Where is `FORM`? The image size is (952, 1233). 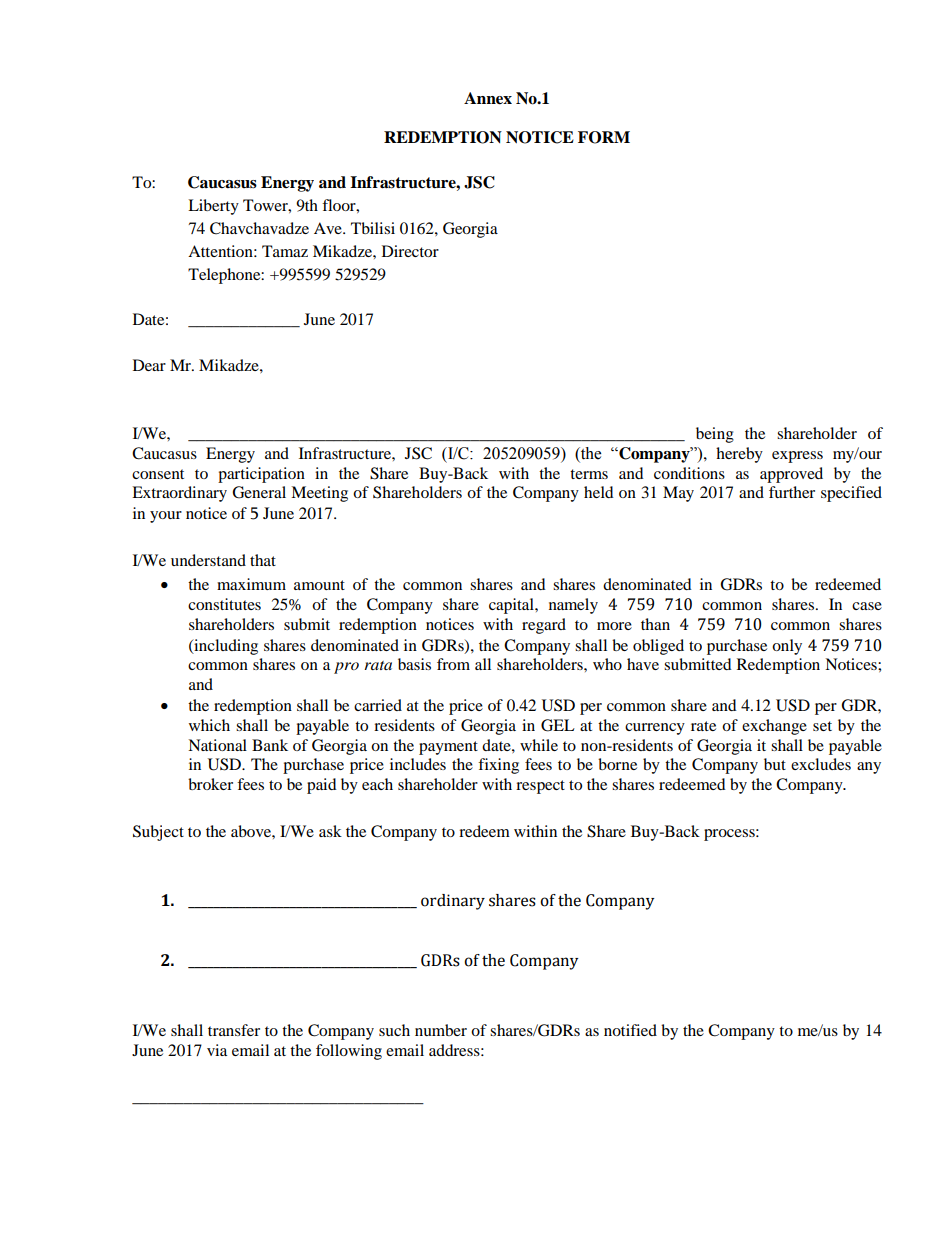 FORM is located at coordinates (604, 137).
